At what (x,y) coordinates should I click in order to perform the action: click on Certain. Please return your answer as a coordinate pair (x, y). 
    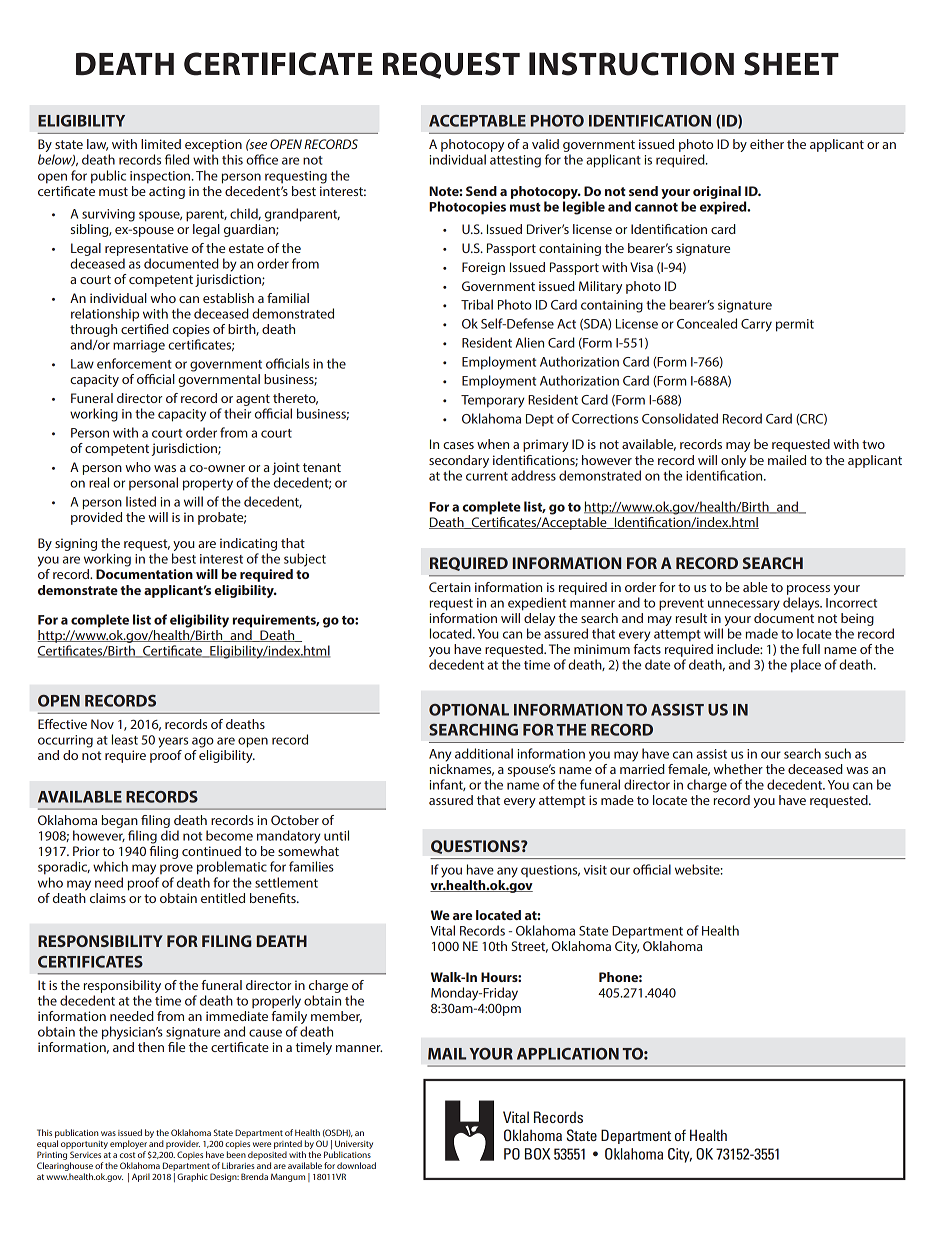
    Looking at the image, I should click on (450, 587).
